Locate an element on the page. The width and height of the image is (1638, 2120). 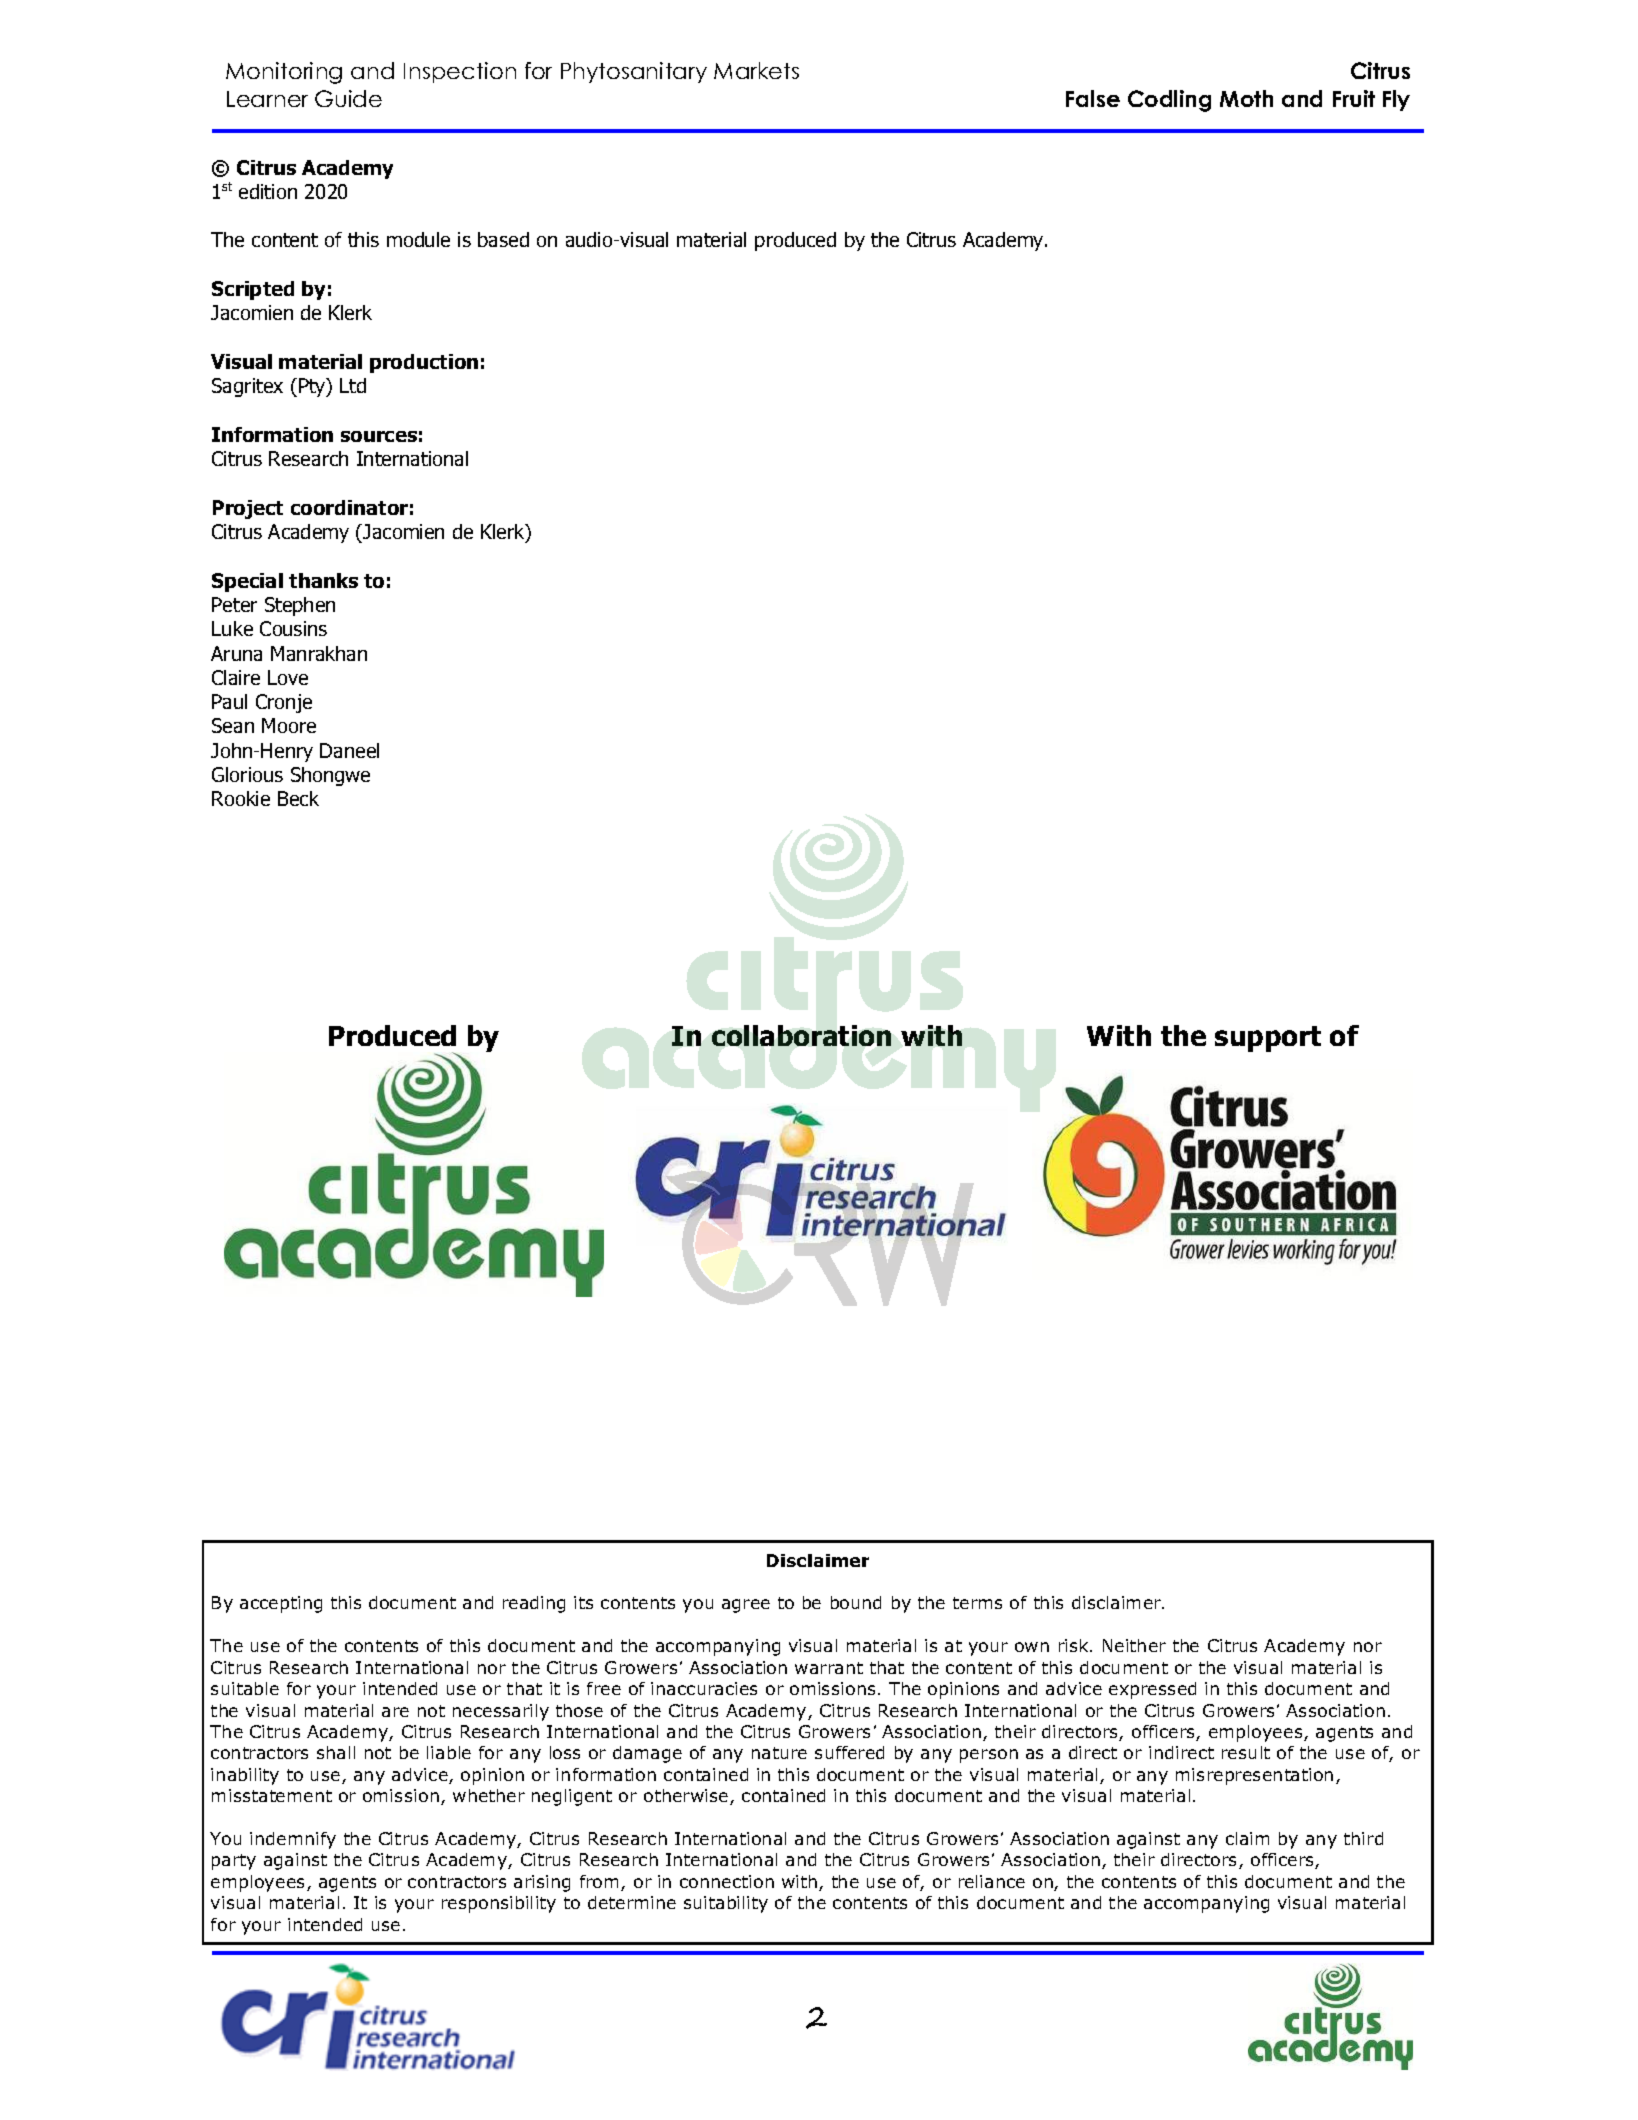
Beck is located at coordinates (298, 798).
